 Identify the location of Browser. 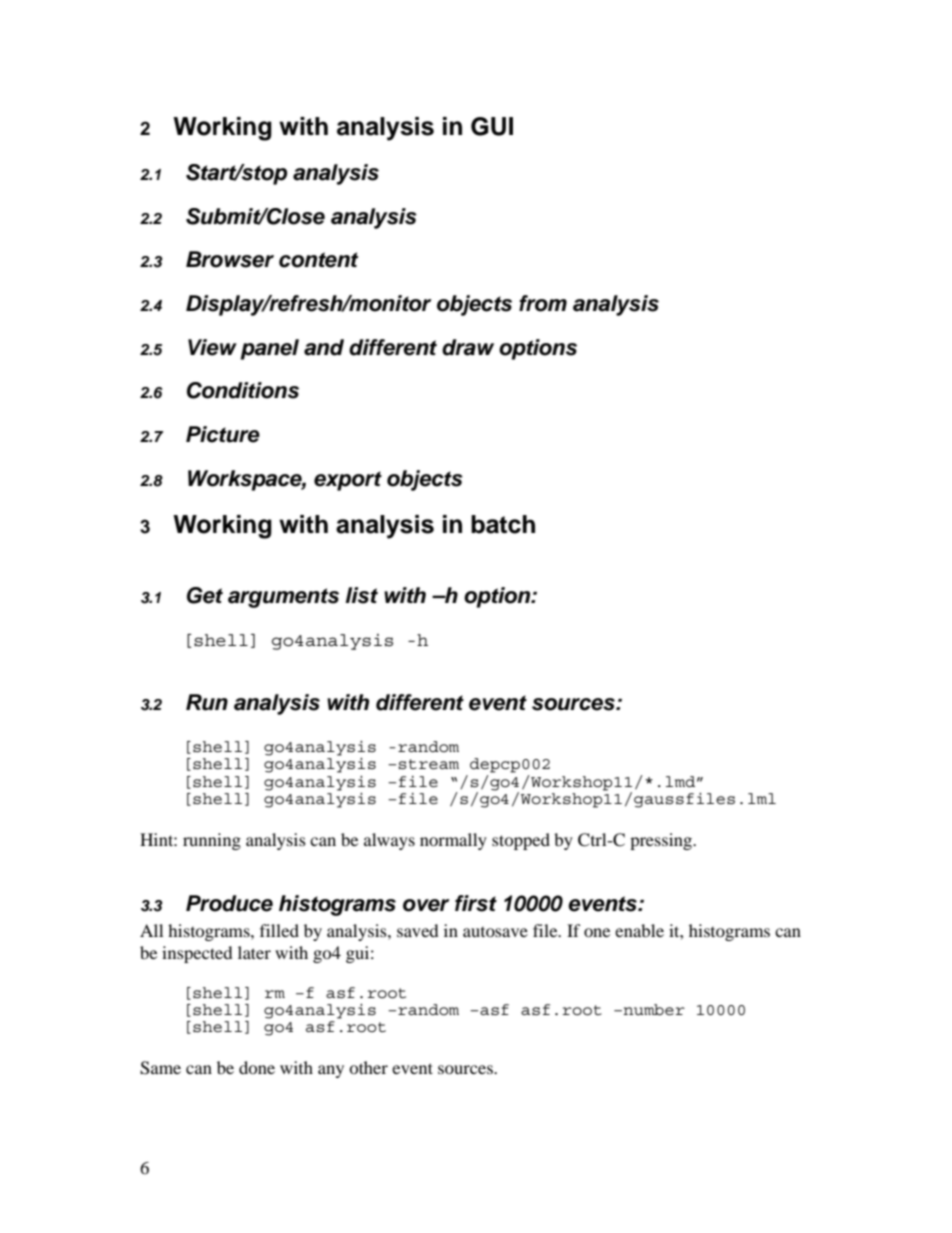
(230, 259).
